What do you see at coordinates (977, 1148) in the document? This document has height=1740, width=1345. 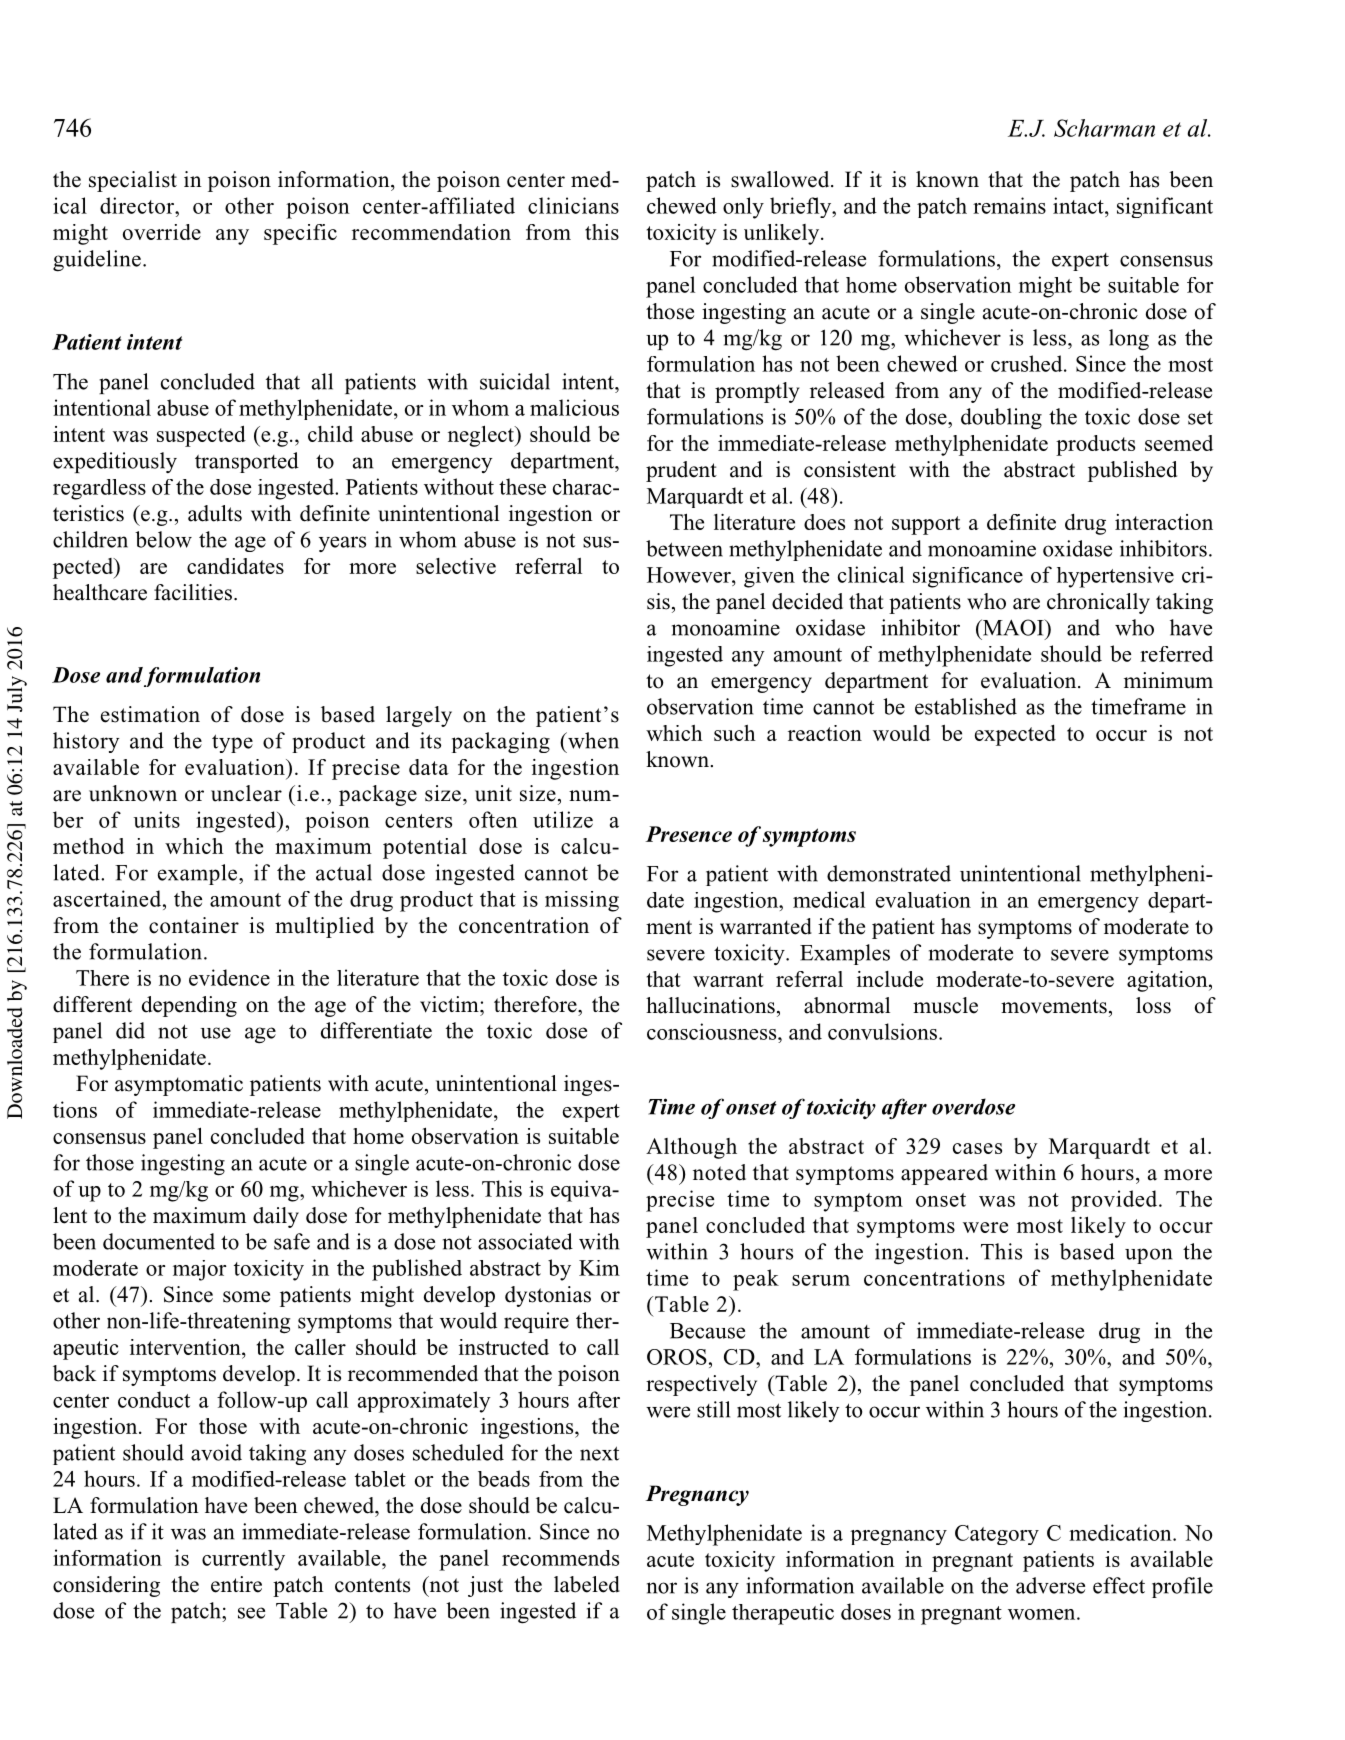 I see `cases` at bounding box center [977, 1148].
